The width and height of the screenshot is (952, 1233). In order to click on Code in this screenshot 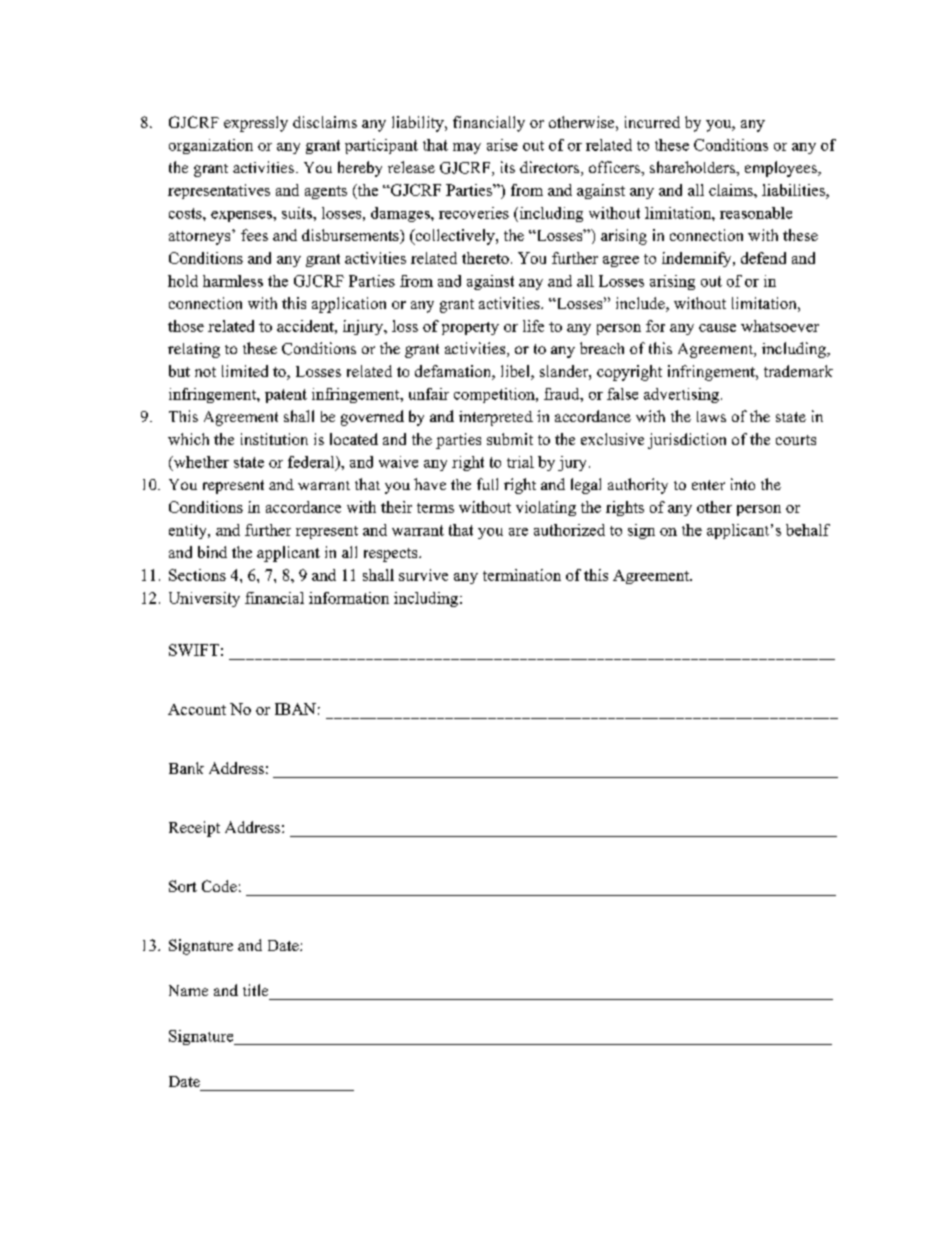, I will do `click(219, 886)`.
